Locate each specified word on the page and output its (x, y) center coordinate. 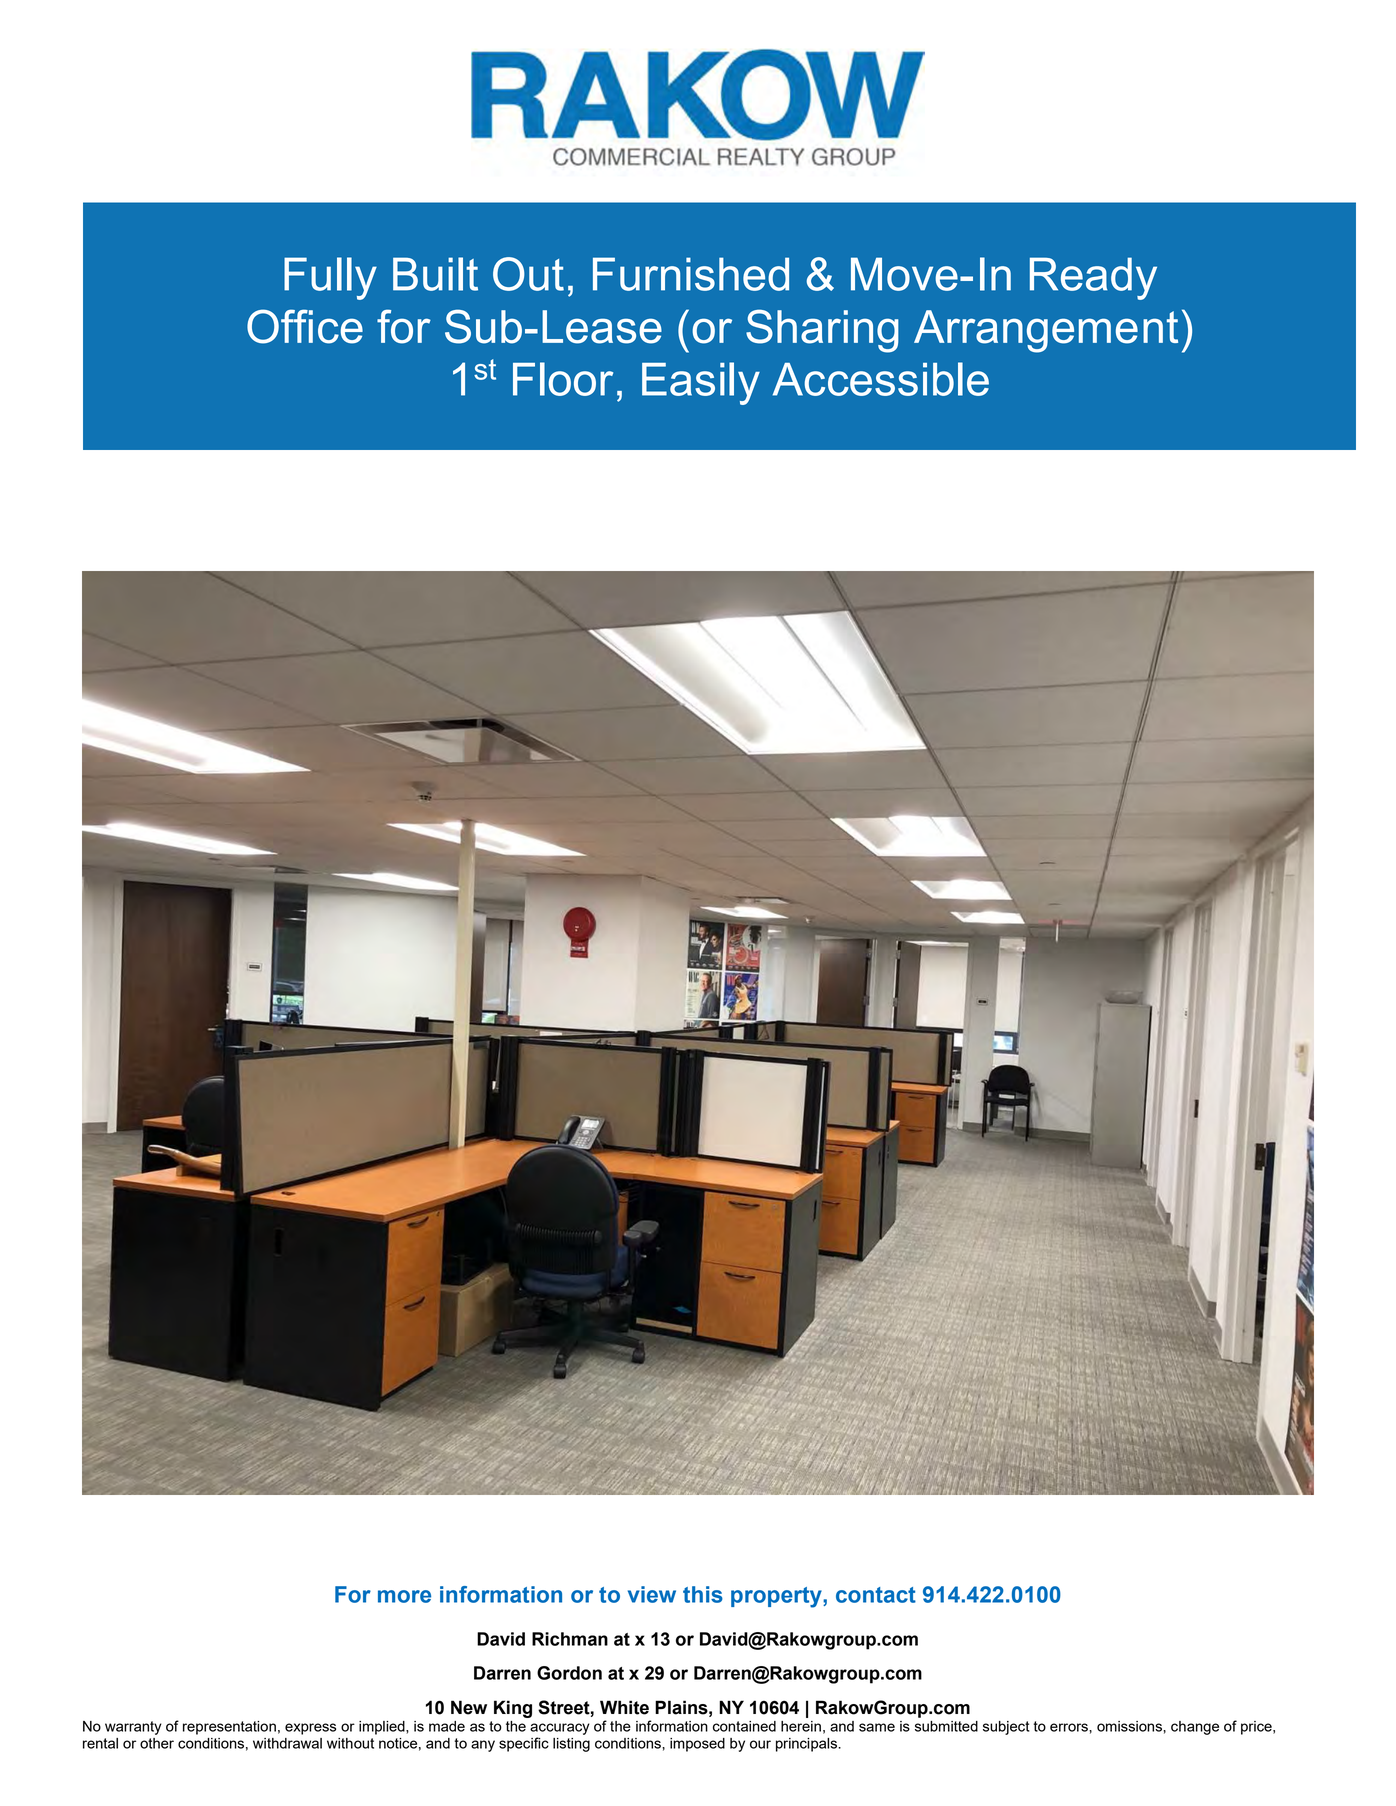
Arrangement (1046, 331)
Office (305, 326)
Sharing (822, 331)
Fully (330, 278)
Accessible (881, 379)
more (404, 1596)
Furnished (691, 274)
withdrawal (287, 1743)
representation (229, 1728)
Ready (1093, 278)
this (703, 1594)
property (777, 1597)
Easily (701, 383)
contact (876, 1595)
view (652, 1594)
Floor (563, 379)
